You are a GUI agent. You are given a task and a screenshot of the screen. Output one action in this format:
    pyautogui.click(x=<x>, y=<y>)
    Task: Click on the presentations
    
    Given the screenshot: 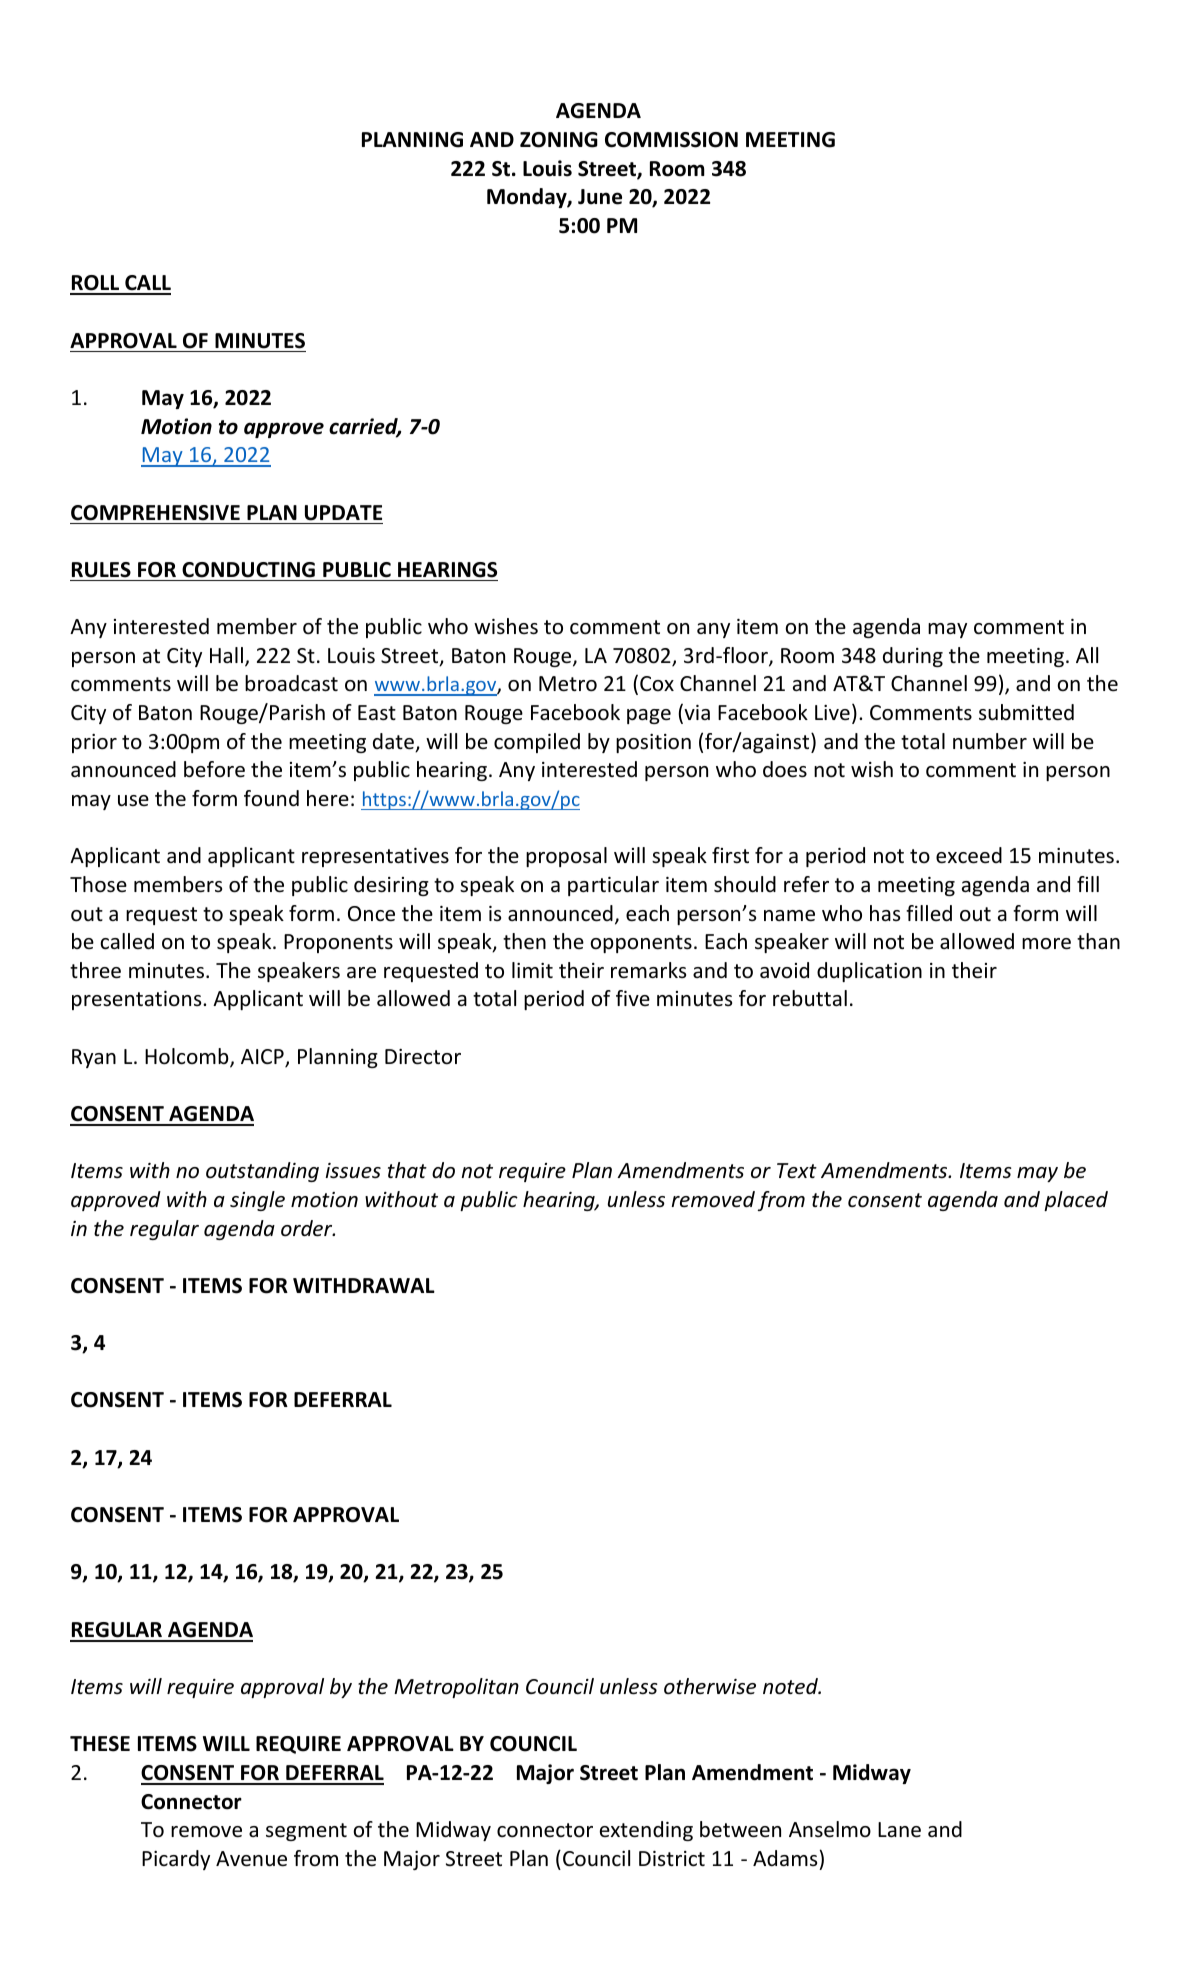 What is the action you would take?
    pyautogui.click(x=138, y=1000)
